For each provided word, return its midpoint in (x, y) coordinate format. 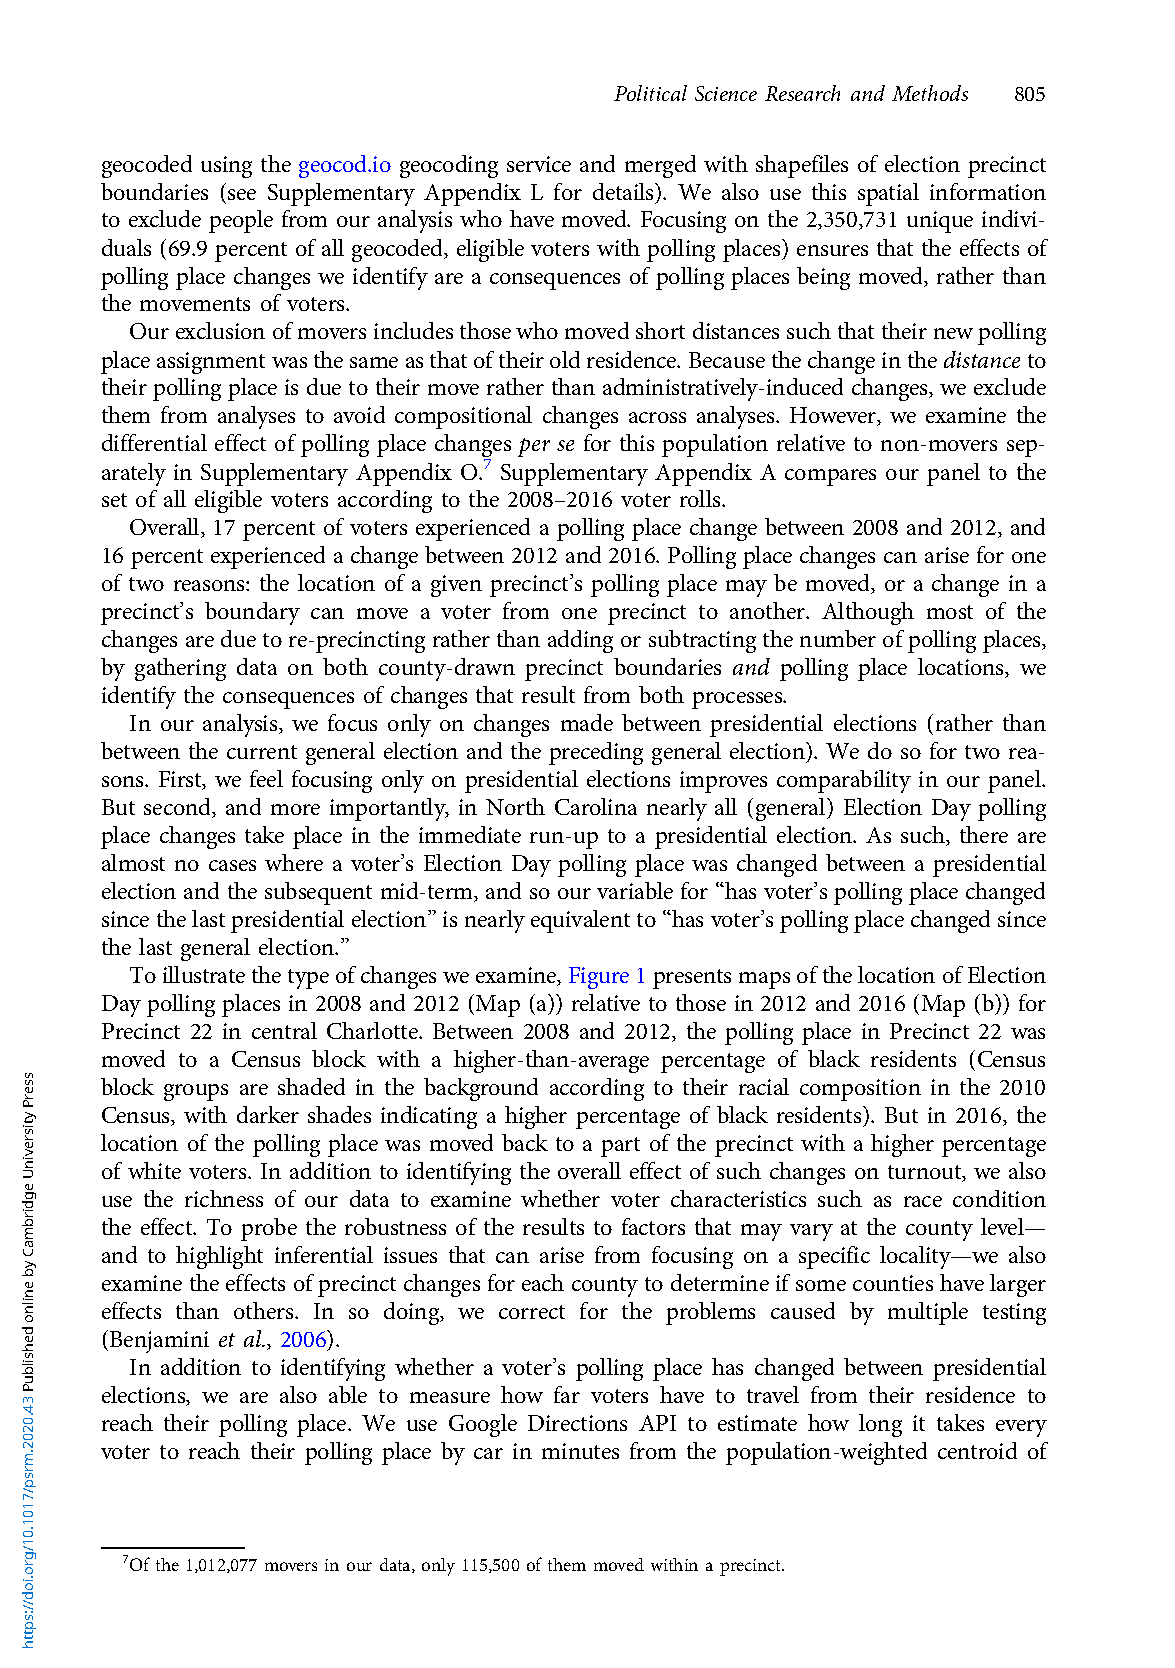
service (539, 164)
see (242, 194)
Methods (930, 93)
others (265, 1310)
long (880, 1425)
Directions (577, 1423)
